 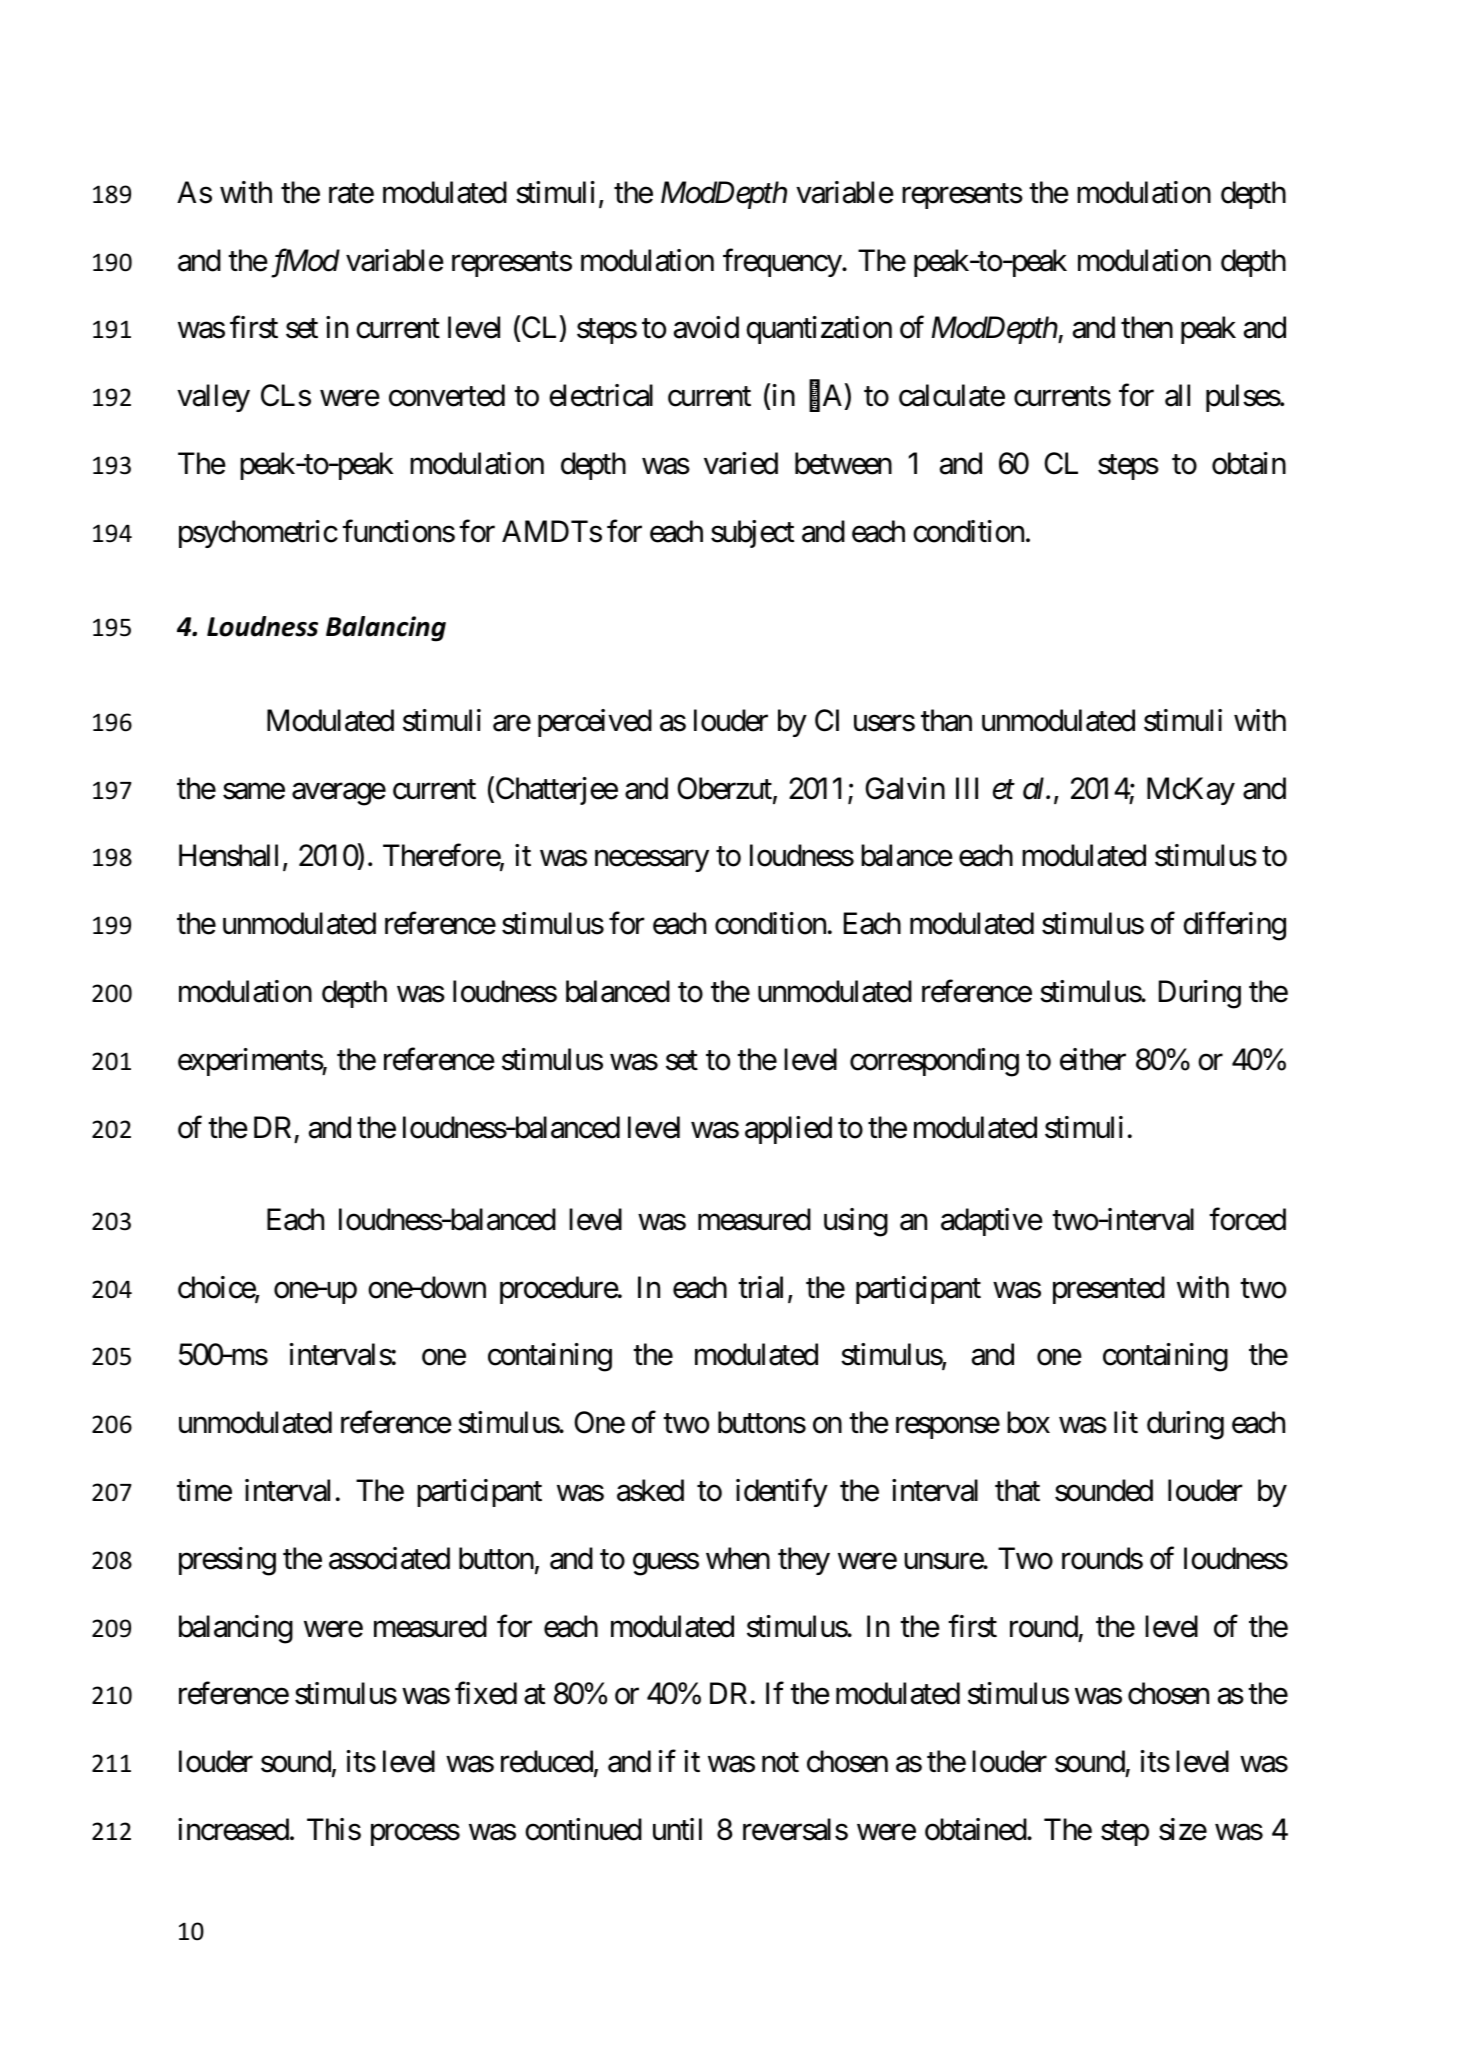 I want to click on subject, so click(x=752, y=534).
